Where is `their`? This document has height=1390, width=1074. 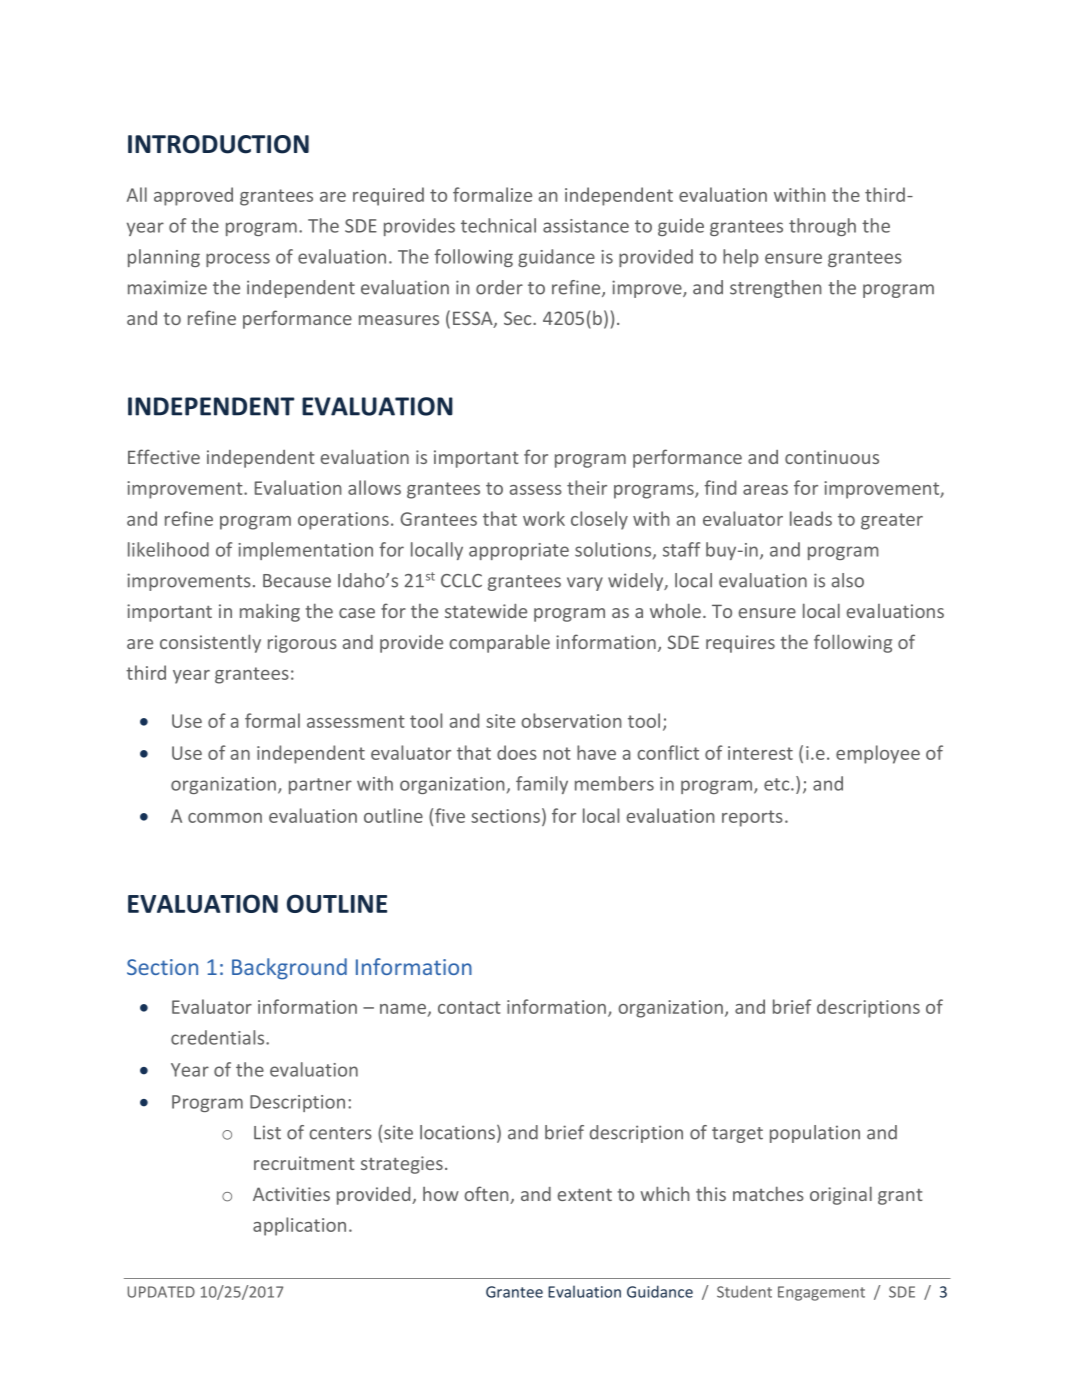
their is located at coordinates (587, 487).
